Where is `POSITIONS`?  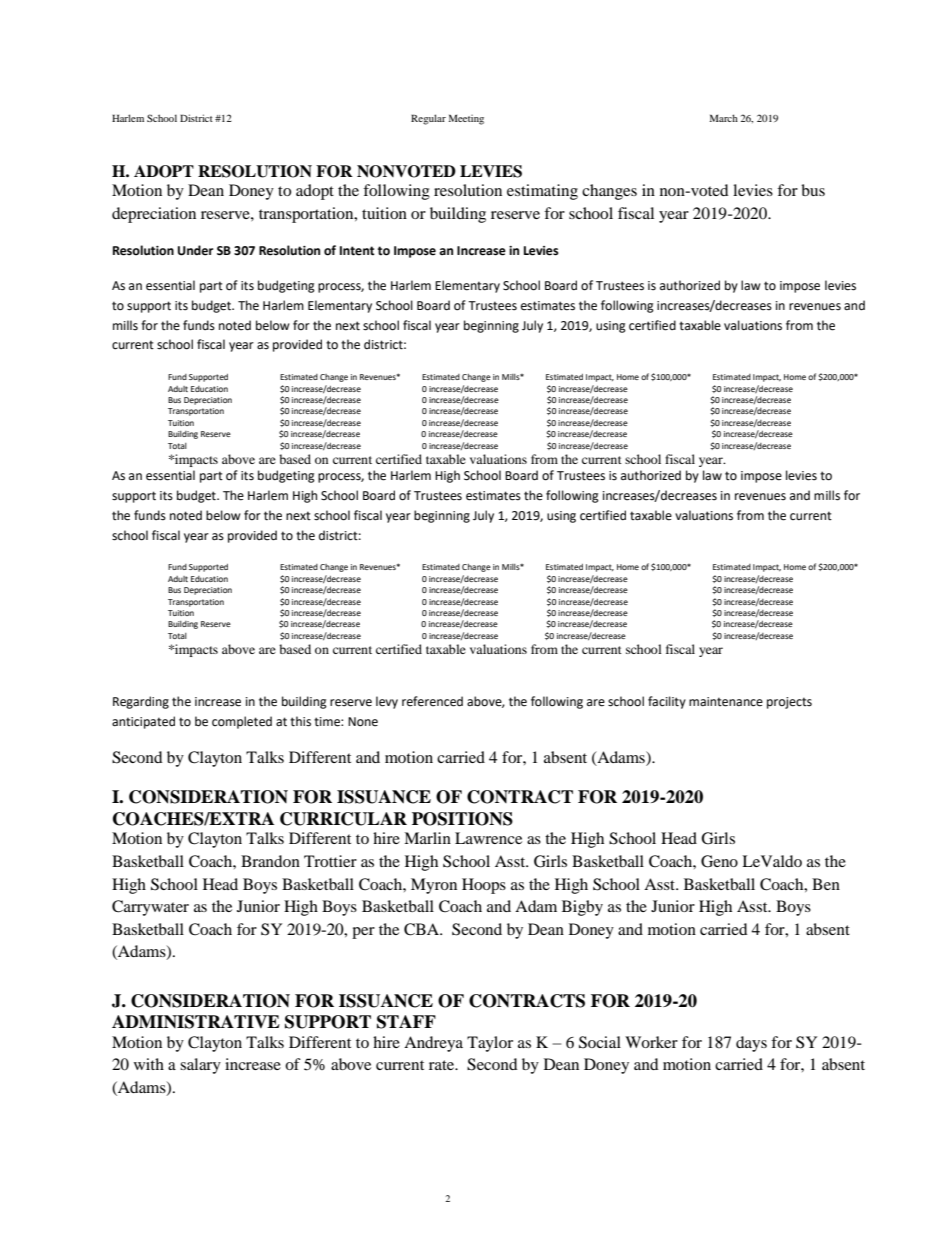 POSITIONS is located at coordinates (462, 819).
